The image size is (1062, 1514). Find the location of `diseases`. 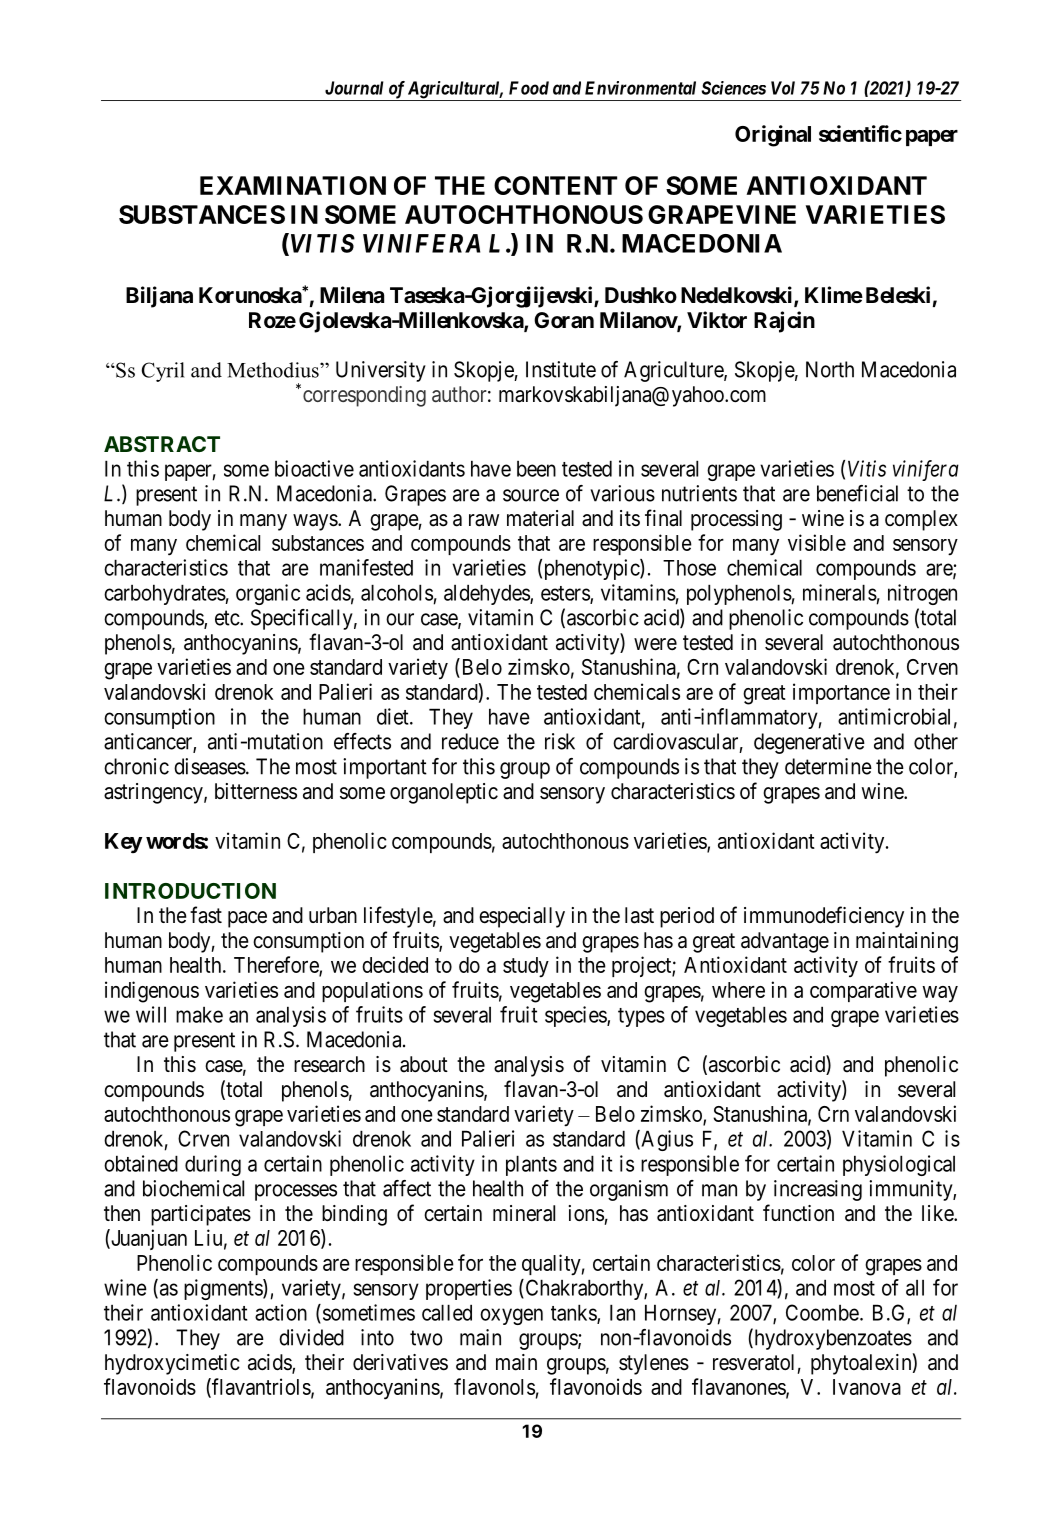

diseases is located at coordinates (210, 766).
